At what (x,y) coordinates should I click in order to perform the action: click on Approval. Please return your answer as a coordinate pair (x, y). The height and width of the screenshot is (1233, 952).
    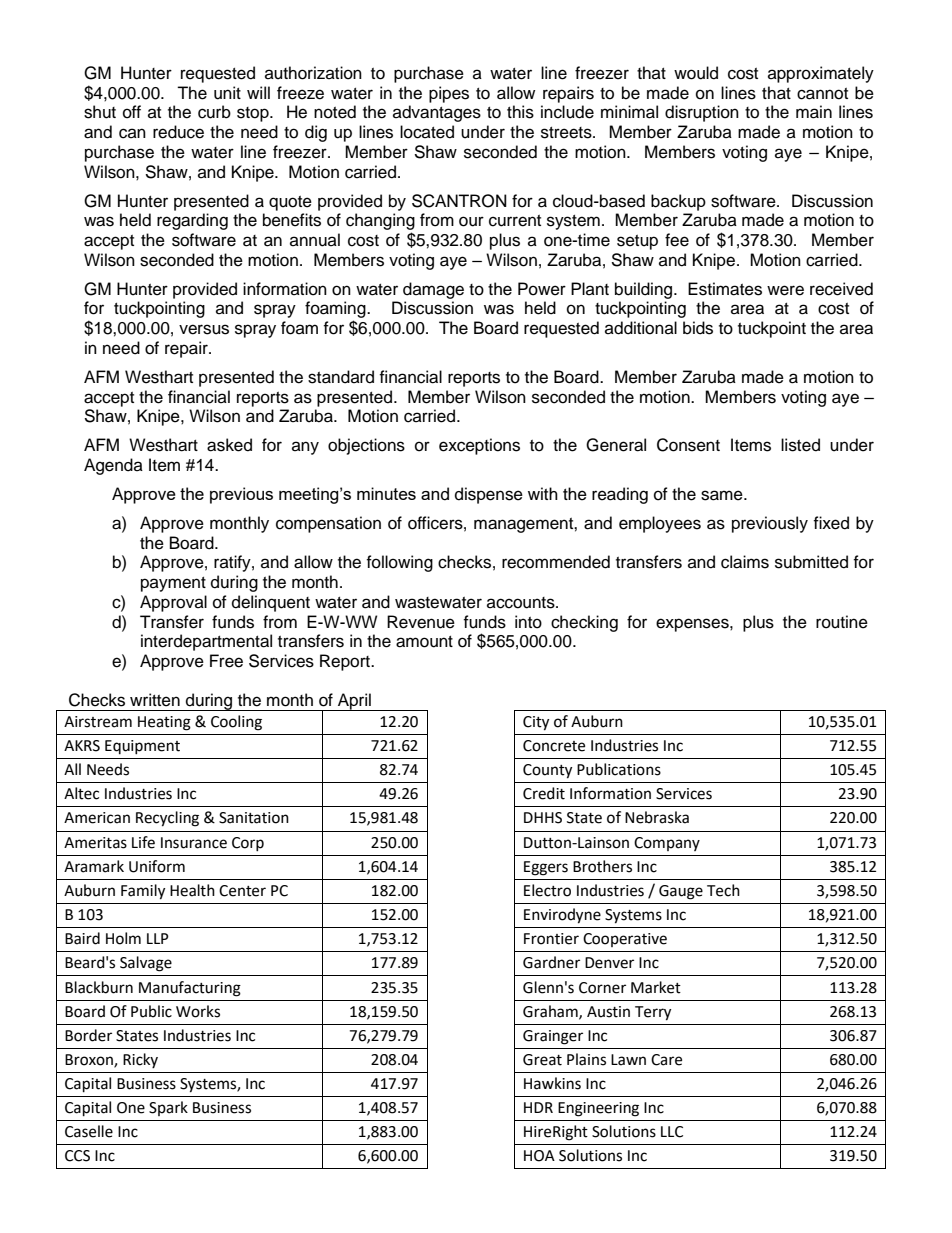
    Looking at the image, I should click on (173, 603).
